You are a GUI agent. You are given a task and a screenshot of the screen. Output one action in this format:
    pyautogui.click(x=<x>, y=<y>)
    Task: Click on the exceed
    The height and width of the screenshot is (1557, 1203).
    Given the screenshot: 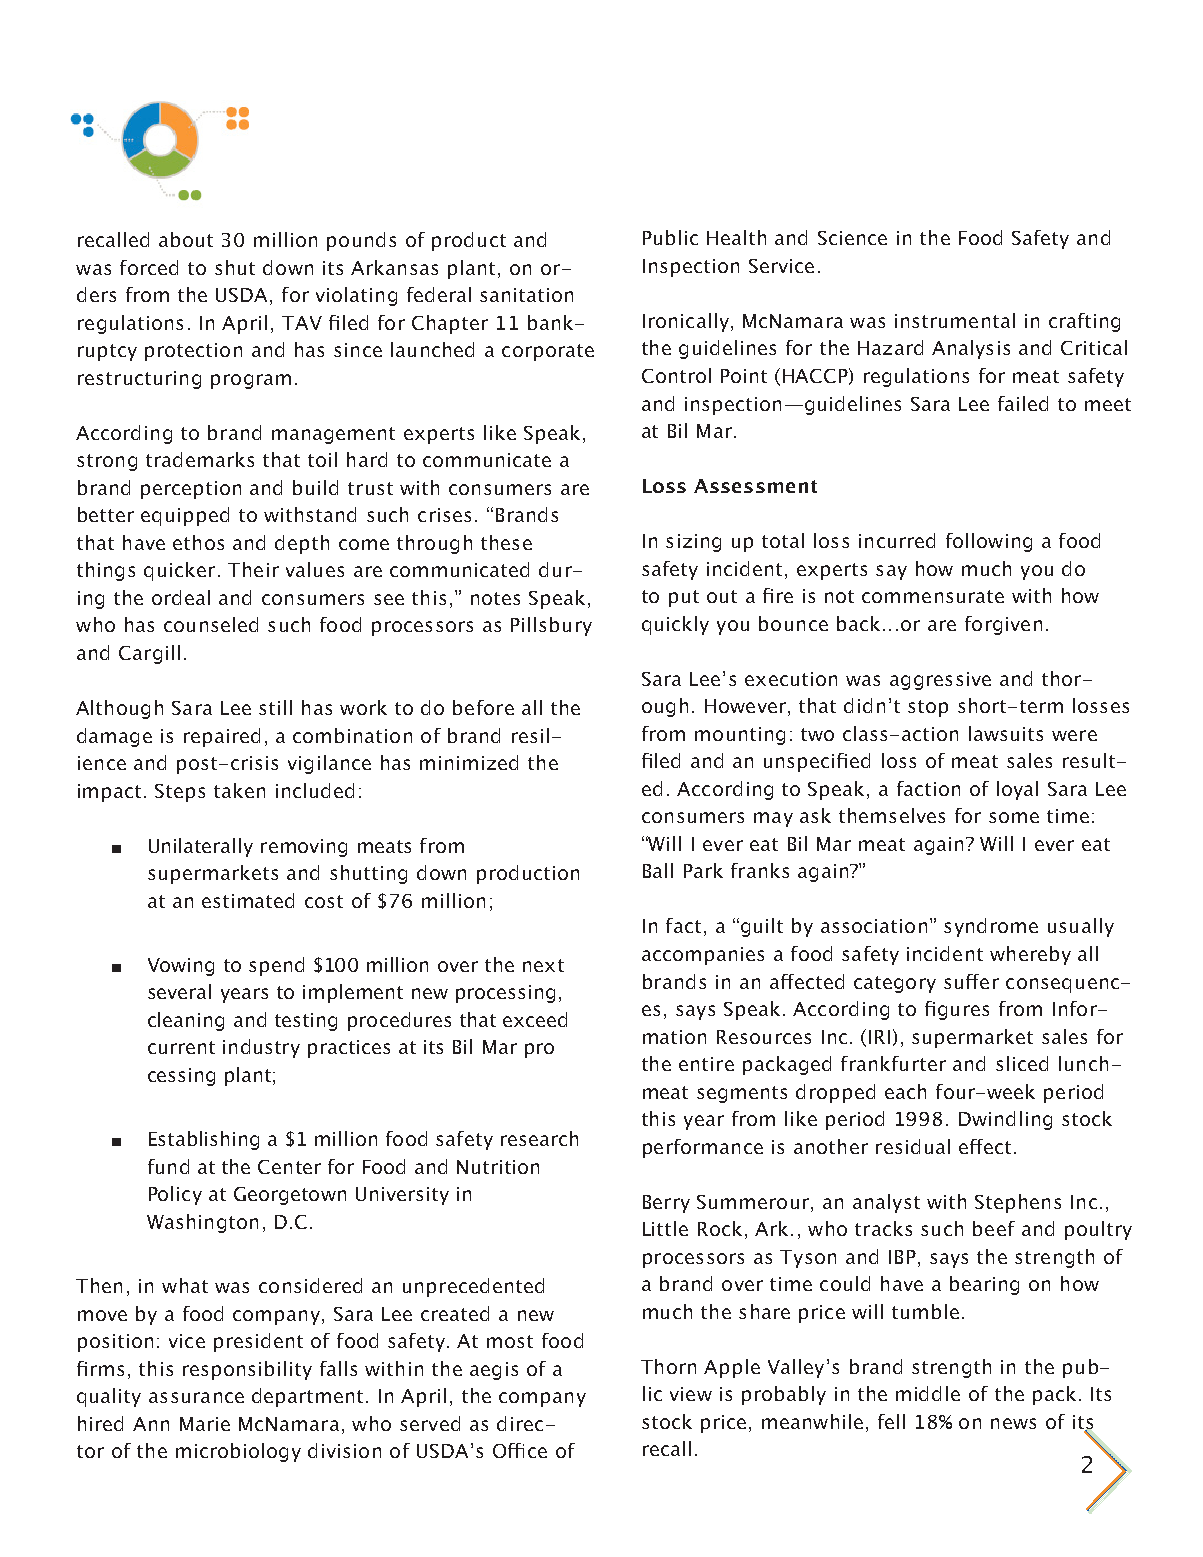 What is the action you would take?
    pyautogui.click(x=535, y=1019)
